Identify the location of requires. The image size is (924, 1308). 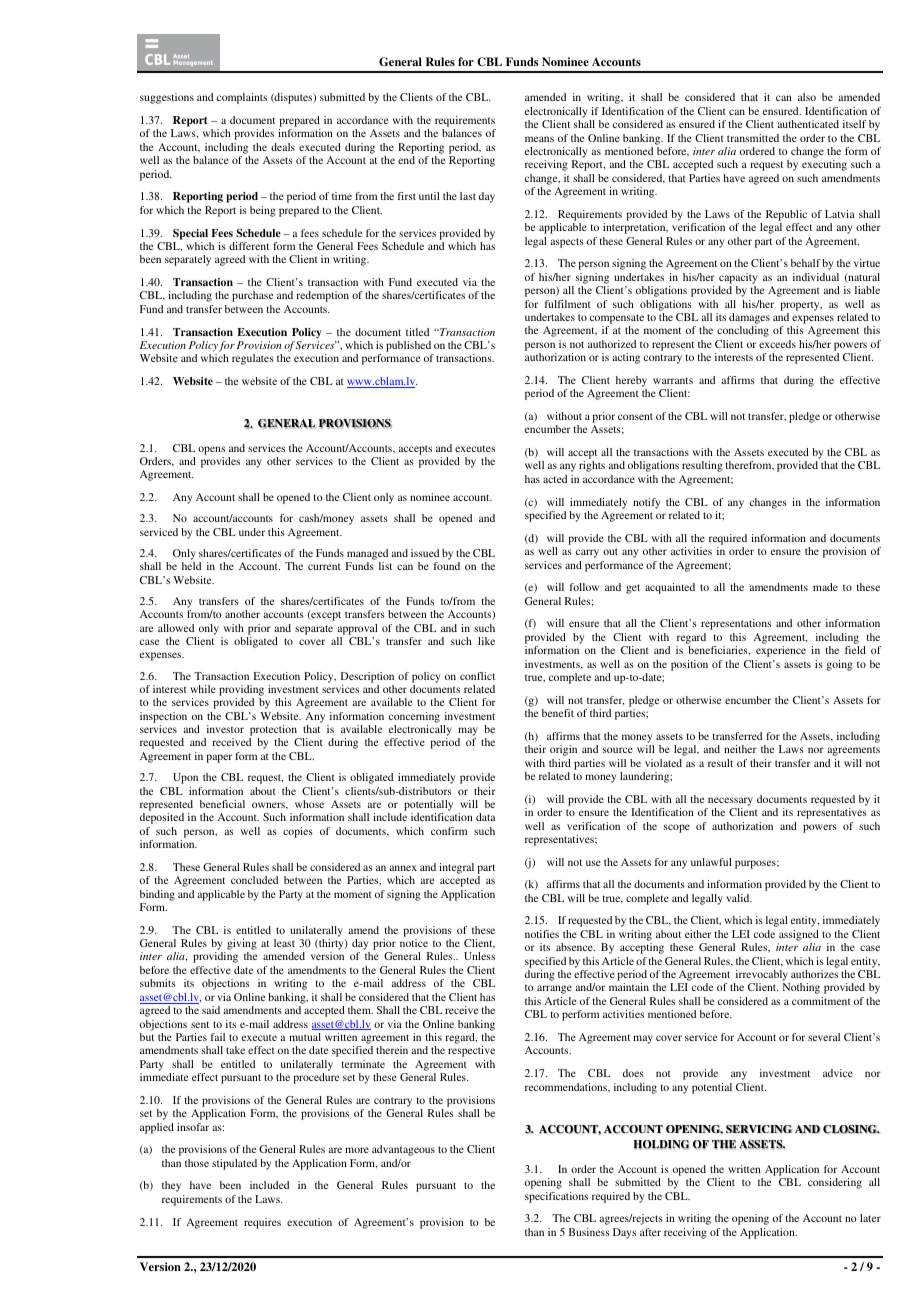
(262, 1223).
